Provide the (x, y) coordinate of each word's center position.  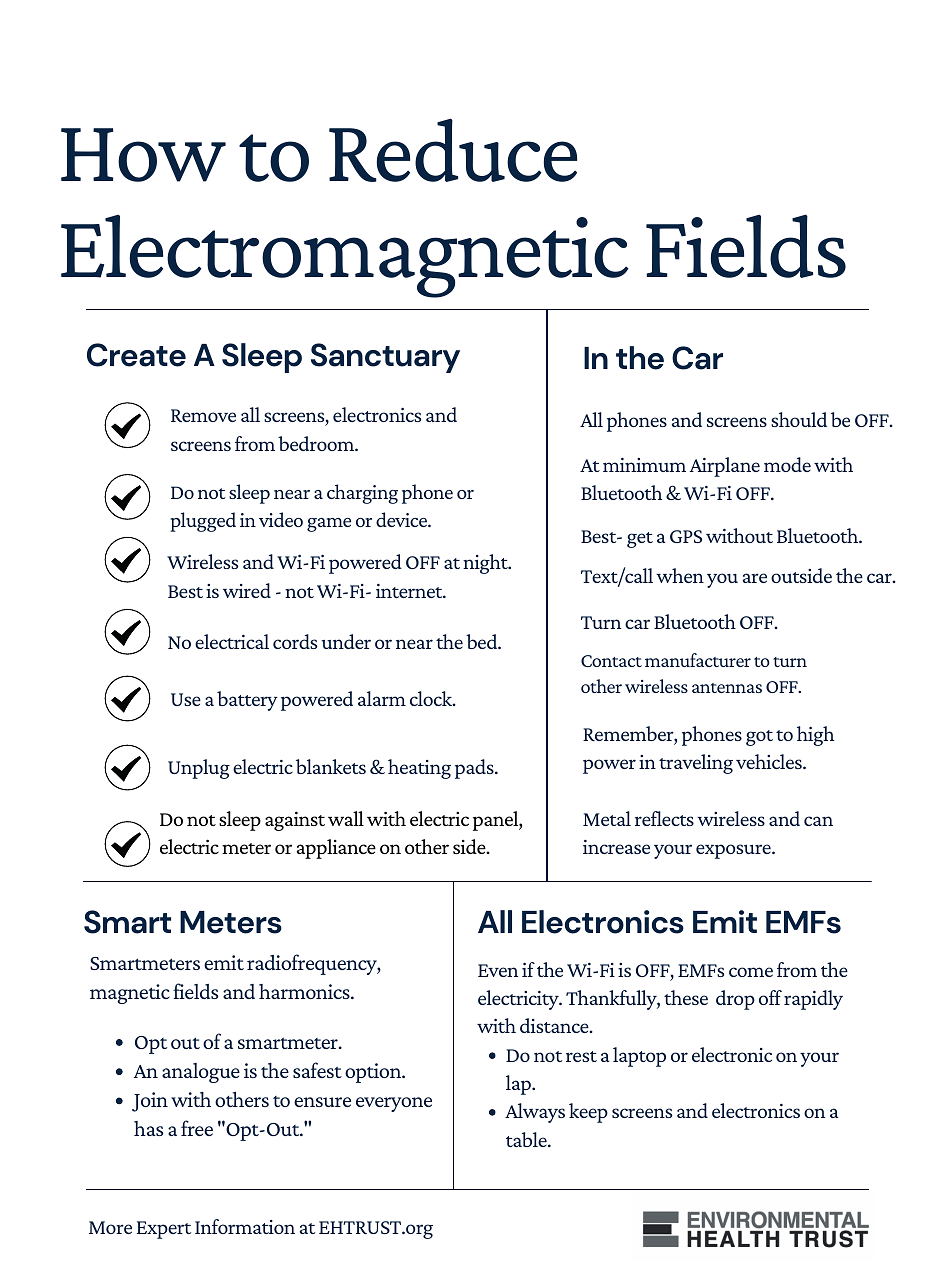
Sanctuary (385, 358)
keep (588, 1113)
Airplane (725, 467)
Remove (203, 415)
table (527, 1139)
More (110, 1227)
